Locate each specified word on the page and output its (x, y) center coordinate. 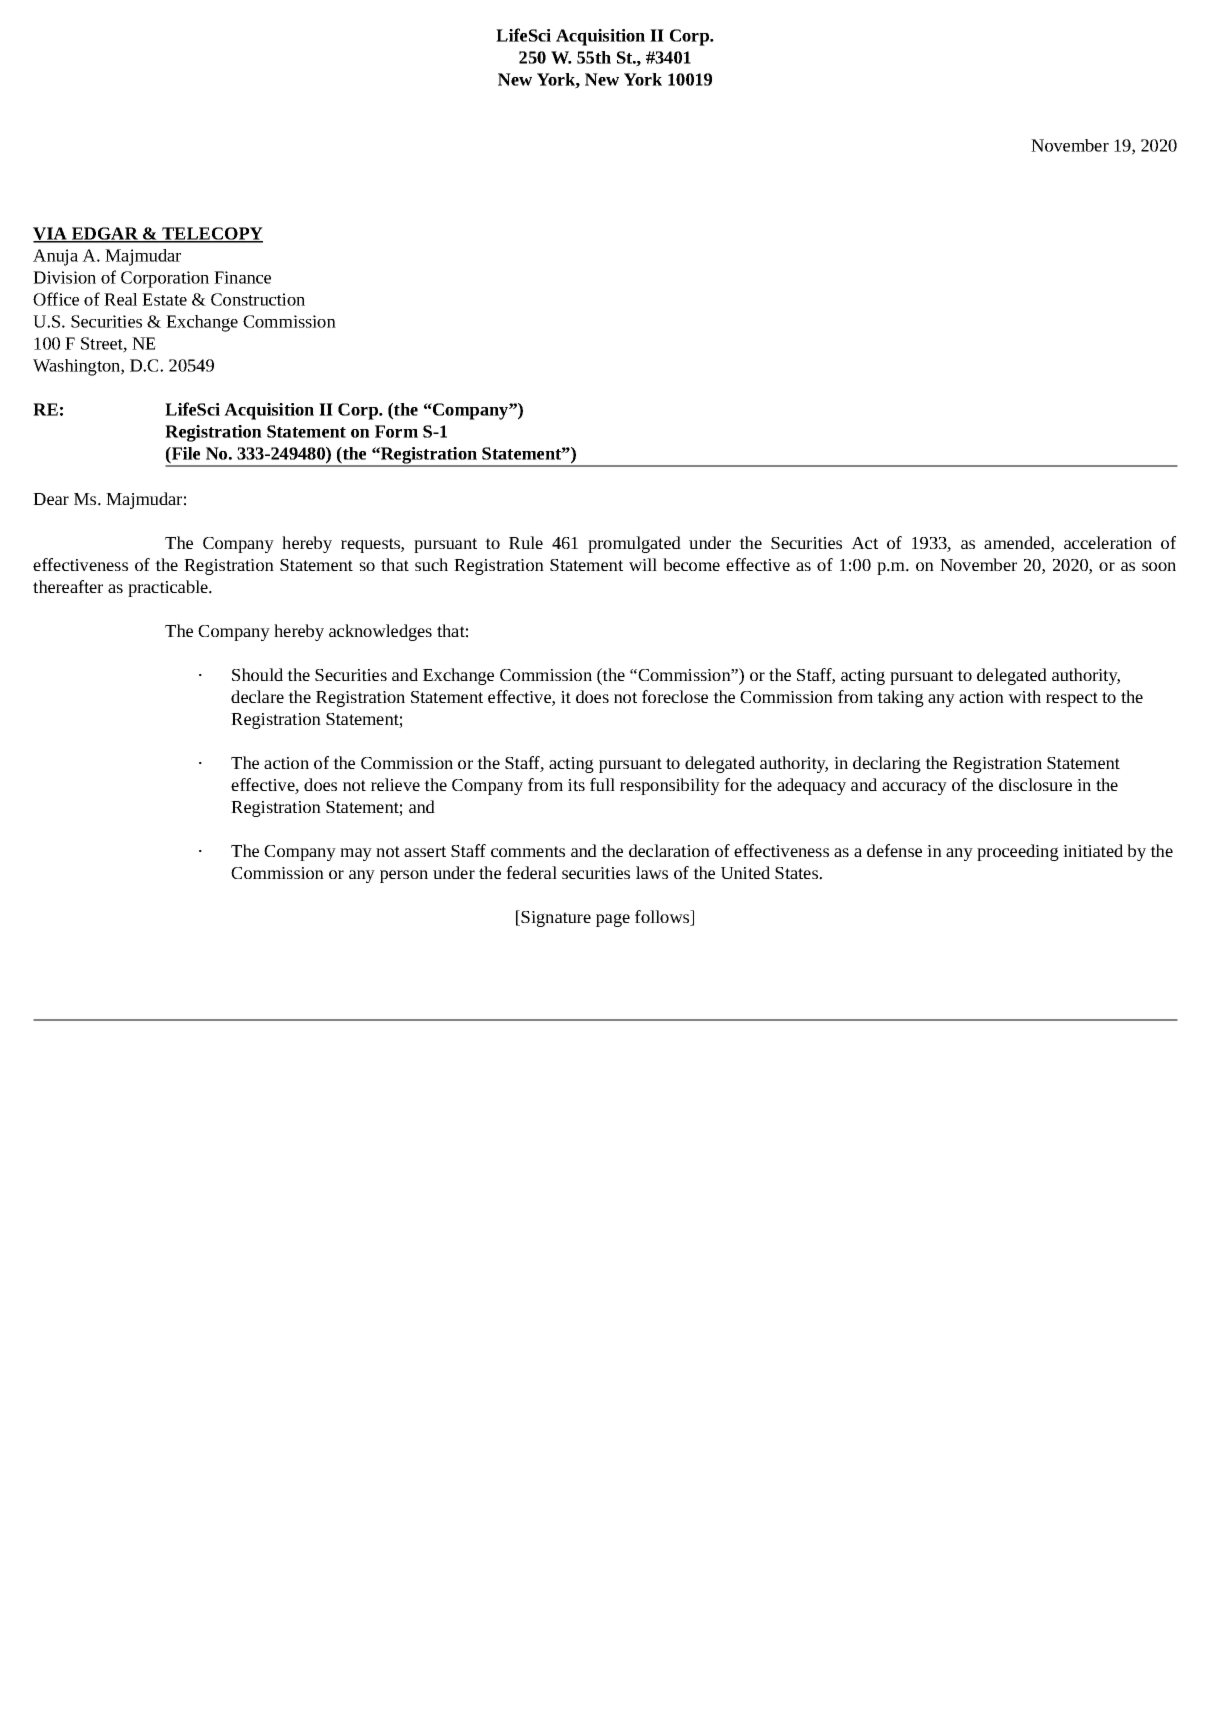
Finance (242, 277)
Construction (258, 299)
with (1024, 696)
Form (396, 431)
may (356, 854)
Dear (51, 499)
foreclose (675, 696)
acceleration (1108, 542)
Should (257, 674)
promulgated (634, 544)
